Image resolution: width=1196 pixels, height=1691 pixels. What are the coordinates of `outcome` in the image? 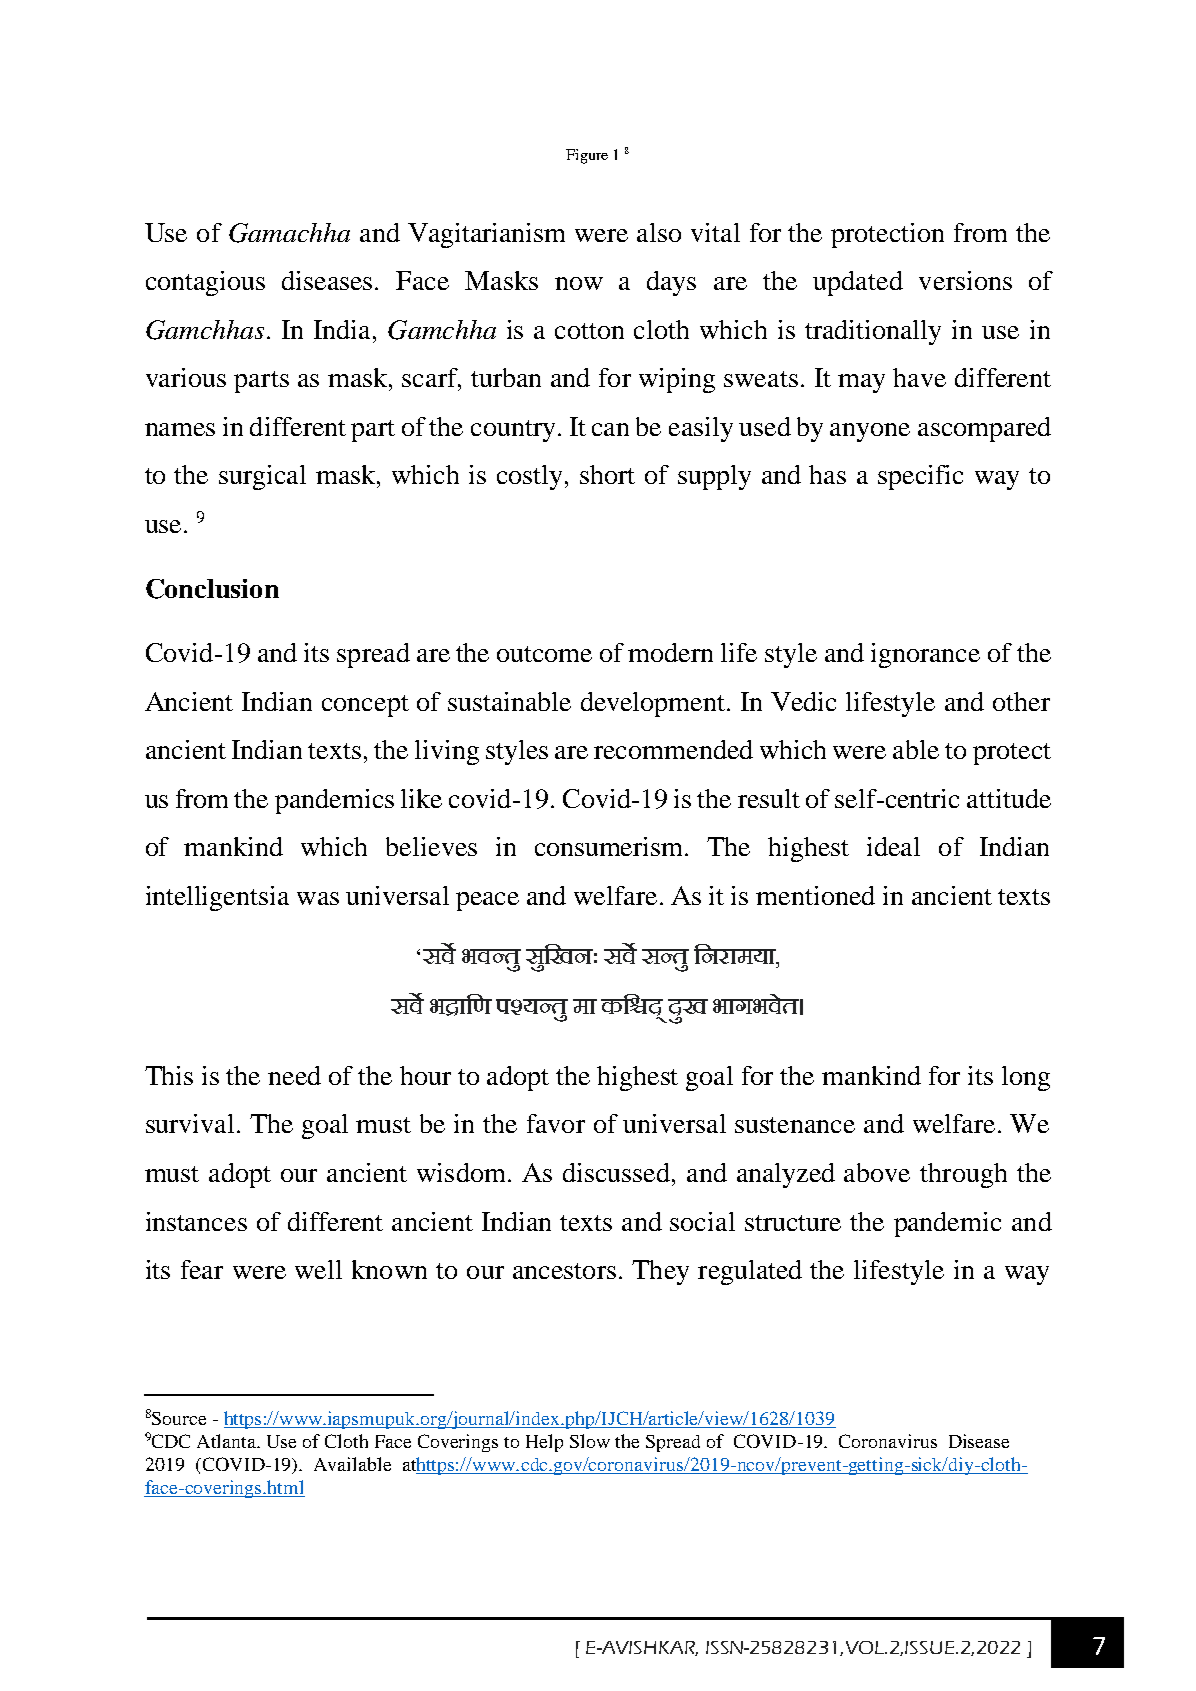 It's located at (544, 654).
